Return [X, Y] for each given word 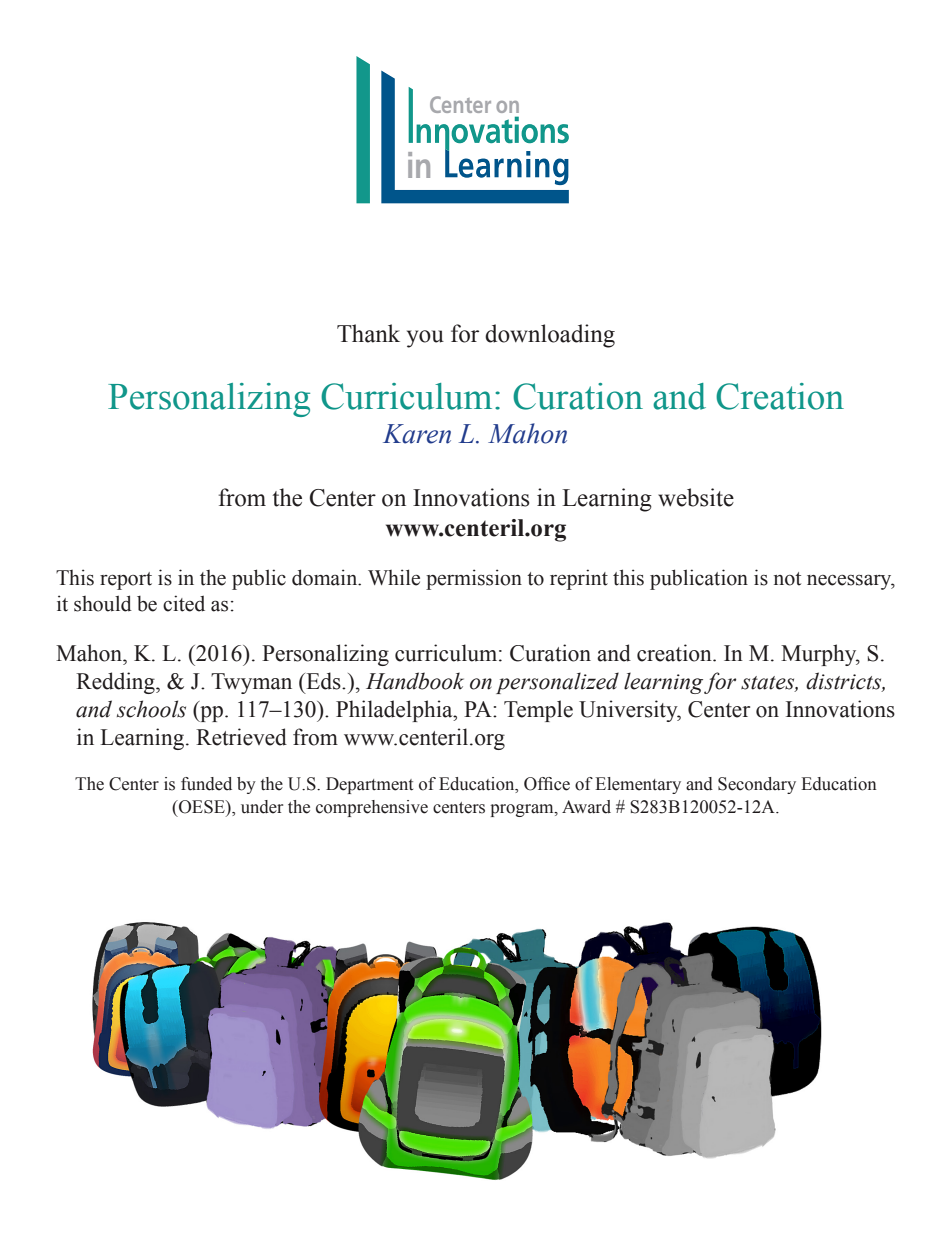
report [126, 581]
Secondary [757, 785]
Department [369, 785]
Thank [368, 333]
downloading [550, 336]
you [425, 339]
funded [206, 784]
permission [474, 579]
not [787, 579]
